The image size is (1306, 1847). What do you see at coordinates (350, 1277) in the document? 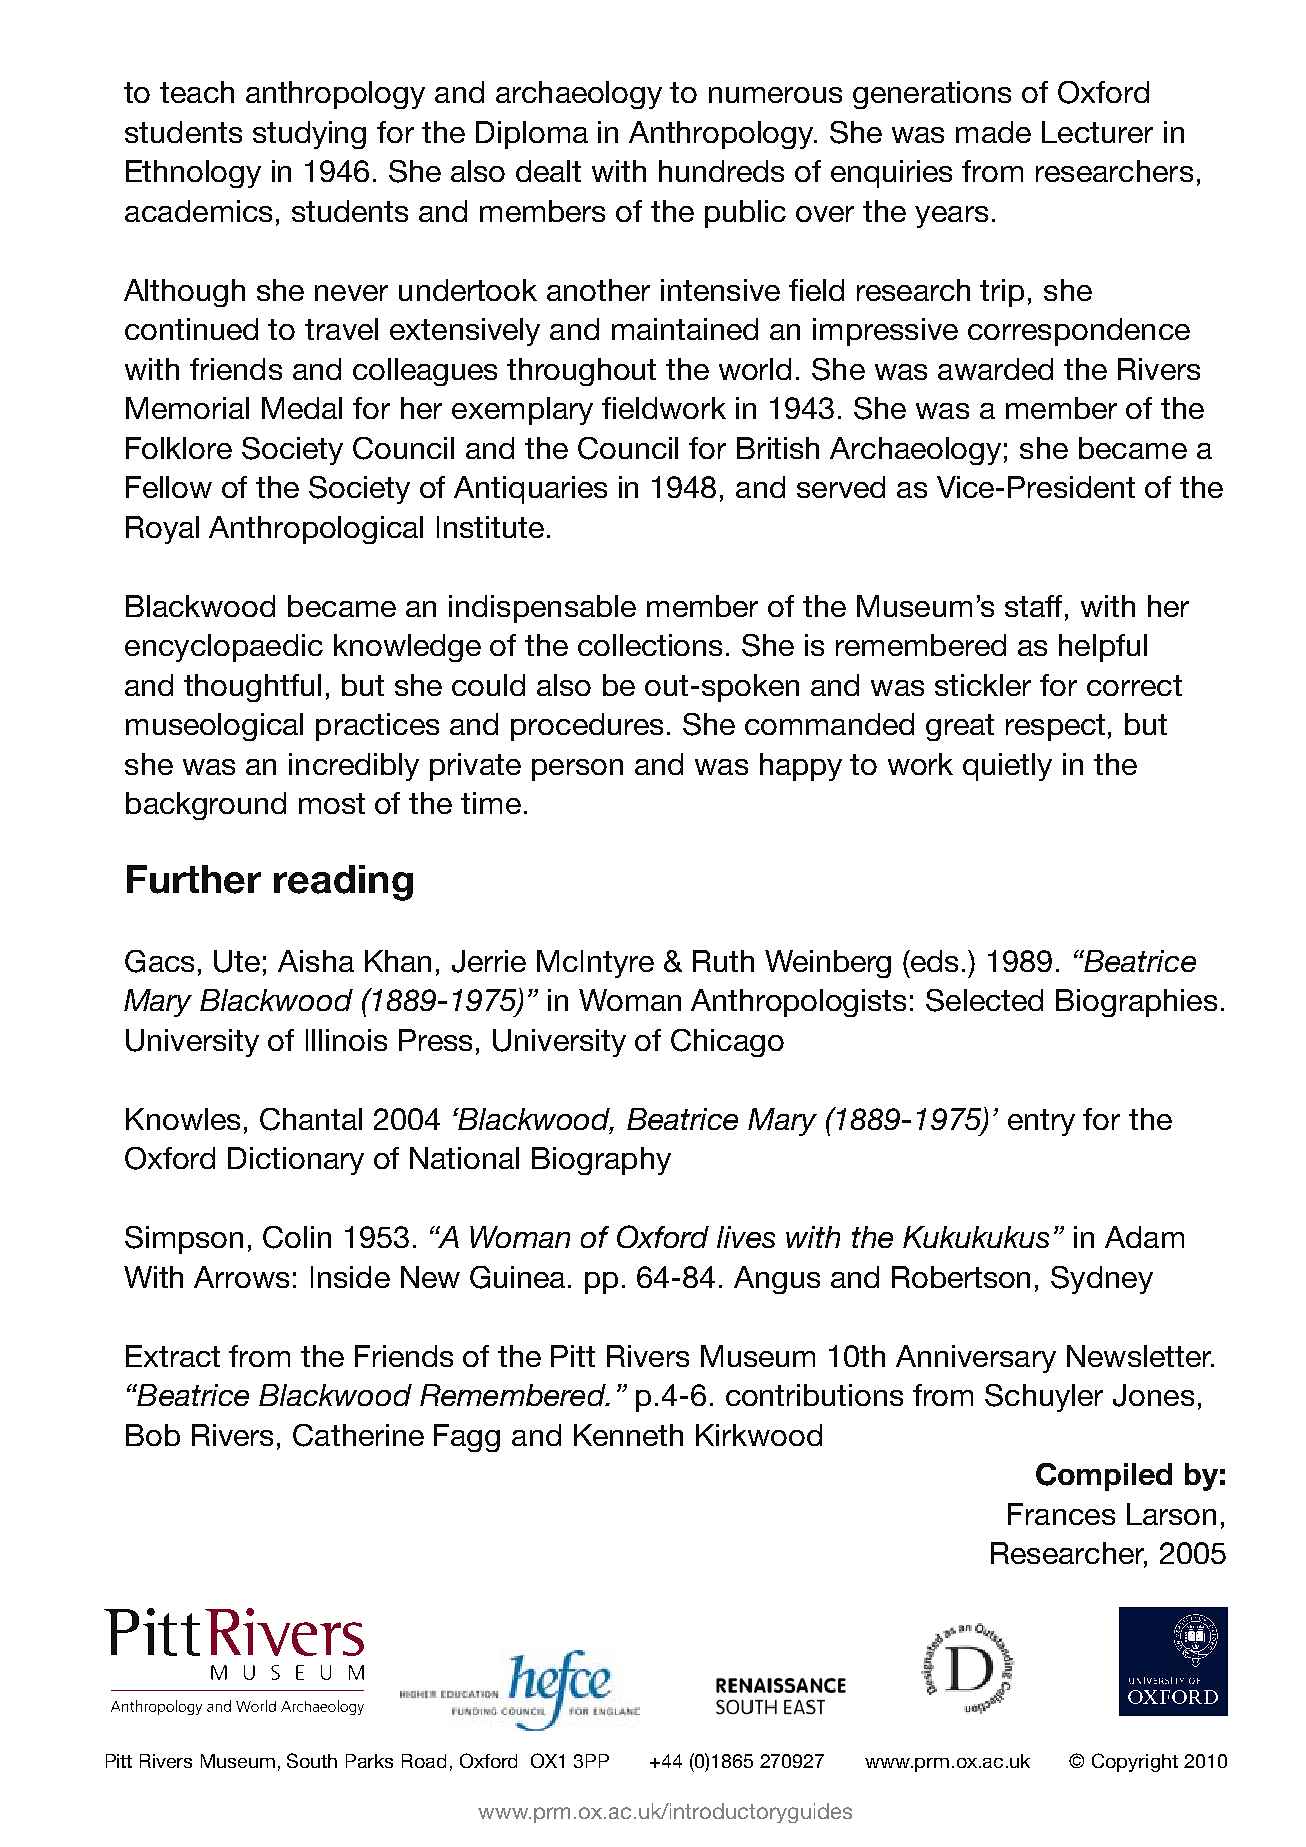
I see `Inside` at bounding box center [350, 1277].
